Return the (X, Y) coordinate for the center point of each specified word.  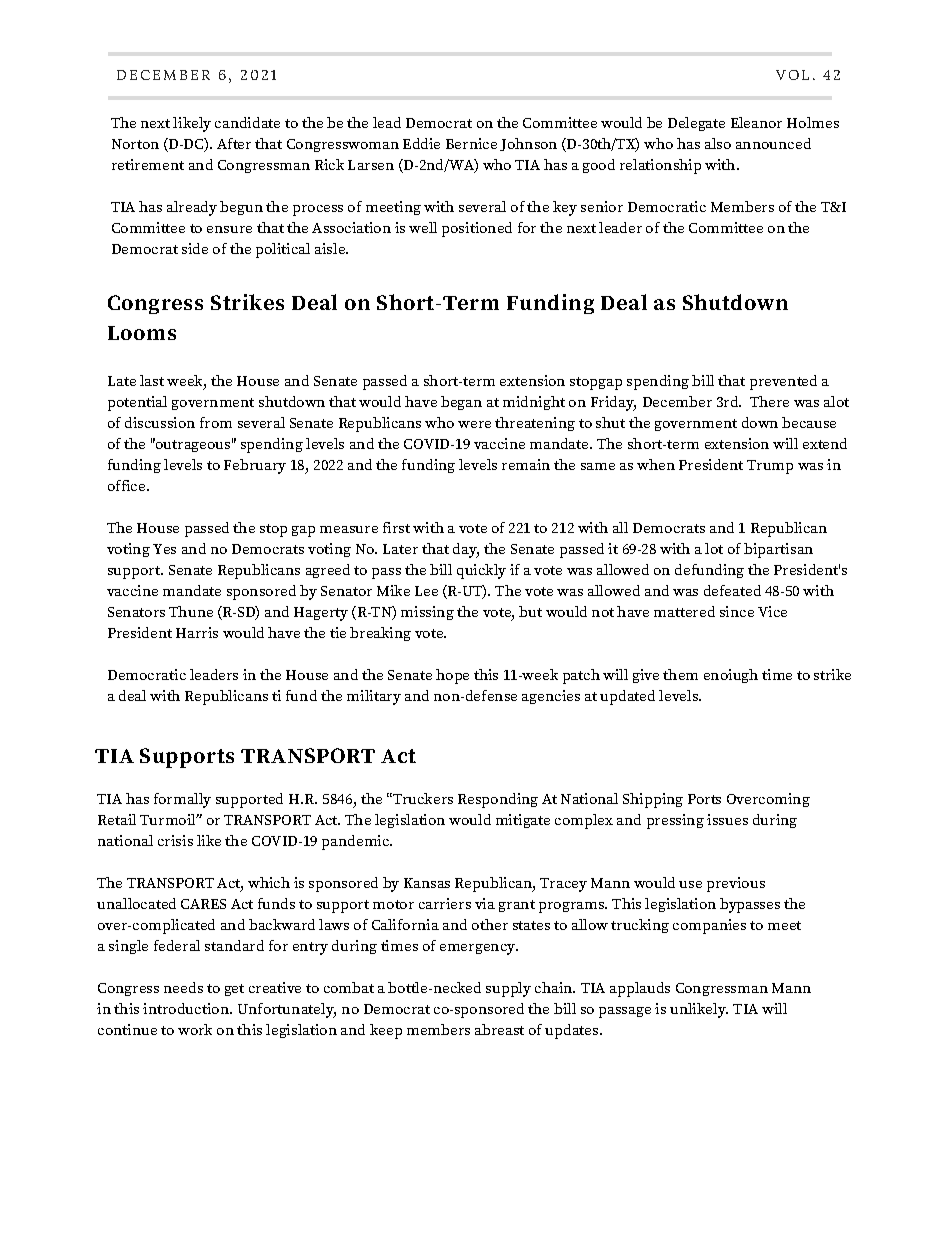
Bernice (471, 143)
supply (508, 989)
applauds (640, 989)
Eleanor (756, 122)
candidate (247, 122)
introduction (187, 1008)
